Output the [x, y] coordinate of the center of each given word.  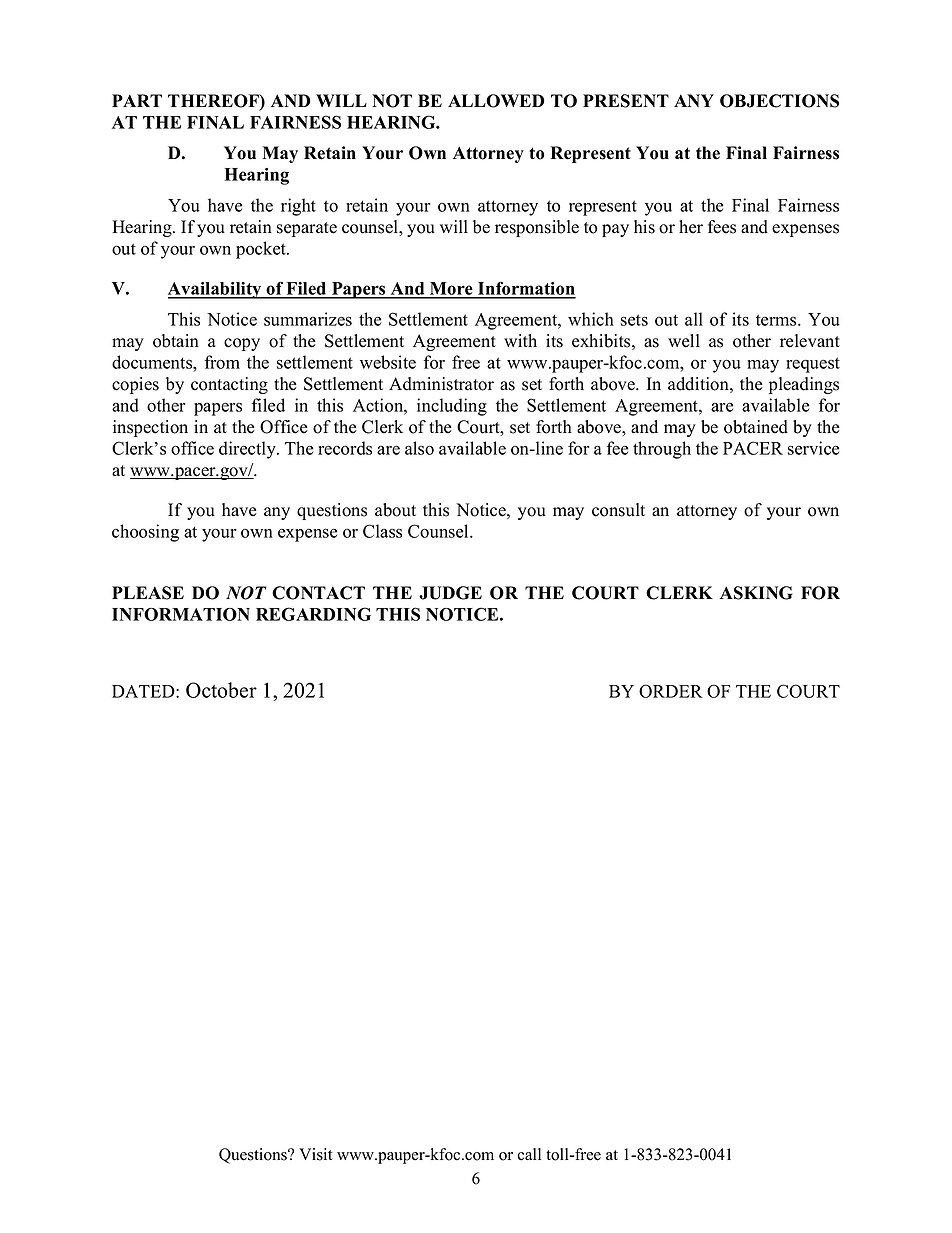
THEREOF [214, 102]
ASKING [756, 593]
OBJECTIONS [779, 101]
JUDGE [450, 593]
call [529, 1154]
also [419, 448]
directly [248, 450]
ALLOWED [496, 101]
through [662, 450]
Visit [315, 1154]
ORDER [671, 691]
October [221, 690]
